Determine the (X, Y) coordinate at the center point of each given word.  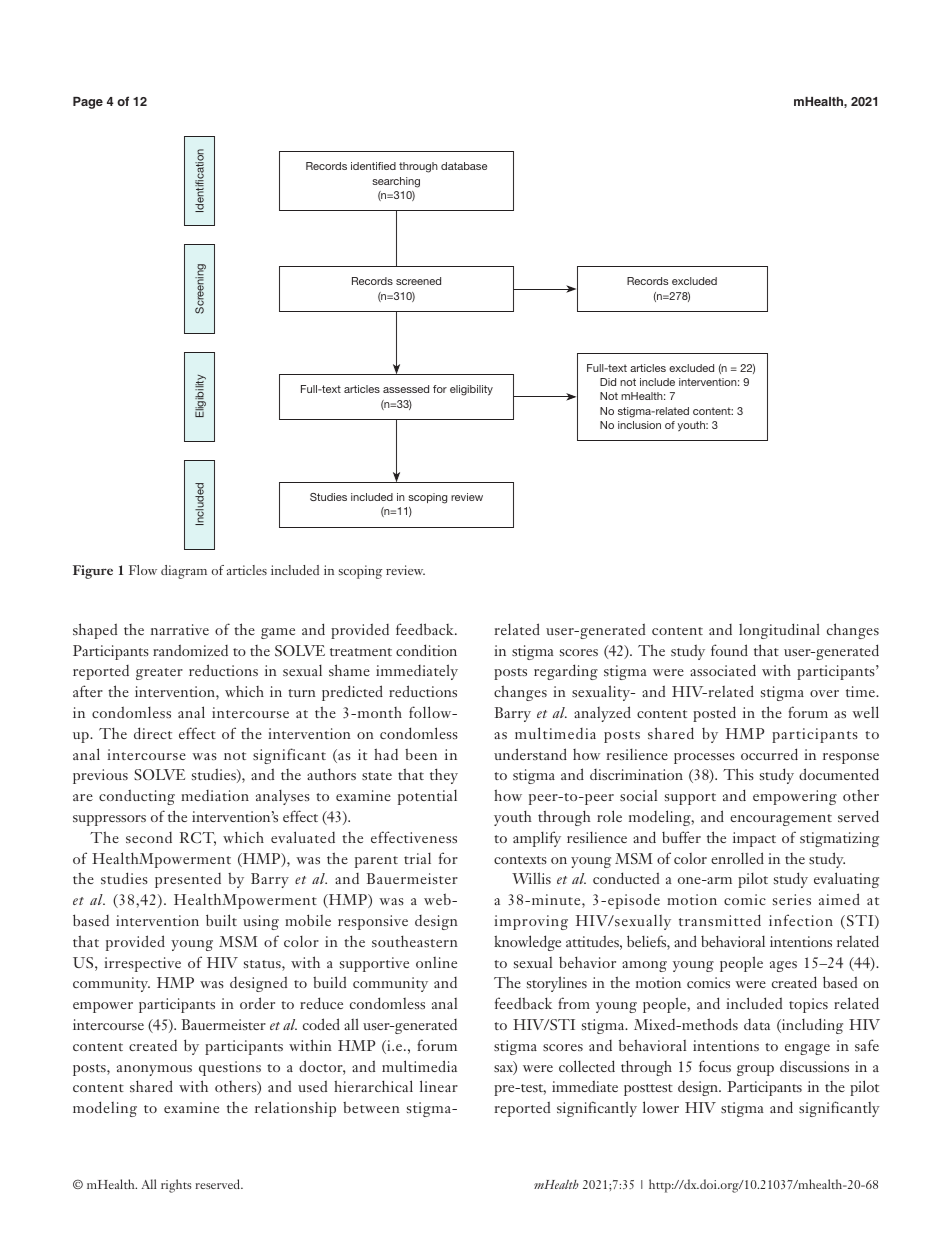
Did (608, 382)
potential (427, 797)
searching (396, 182)
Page (88, 103)
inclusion (639, 425)
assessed (406, 389)
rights (176, 1186)
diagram (184, 572)
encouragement (781, 820)
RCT (198, 839)
